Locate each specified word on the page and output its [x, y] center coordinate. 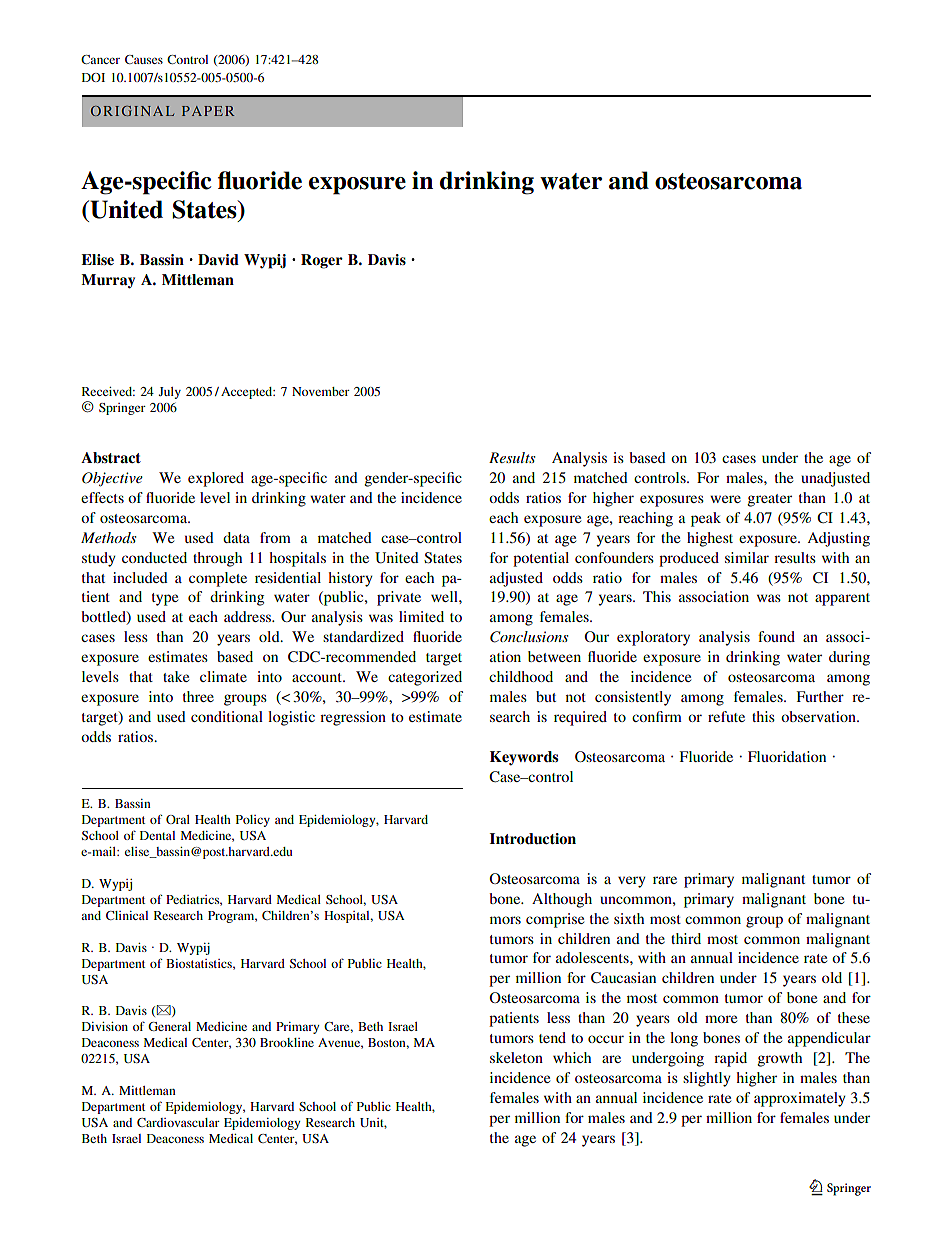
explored [216, 479]
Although [562, 900]
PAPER [208, 111]
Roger [322, 261]
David [218, 259]
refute [726, 716]
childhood [521, 676]
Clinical [127, 915]
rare [665, 880]
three [198, 696]
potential [541, 559]
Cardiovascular [178, 1122]
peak [706, 519]
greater [769, 500]
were [725, 499]
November [321, 391]
